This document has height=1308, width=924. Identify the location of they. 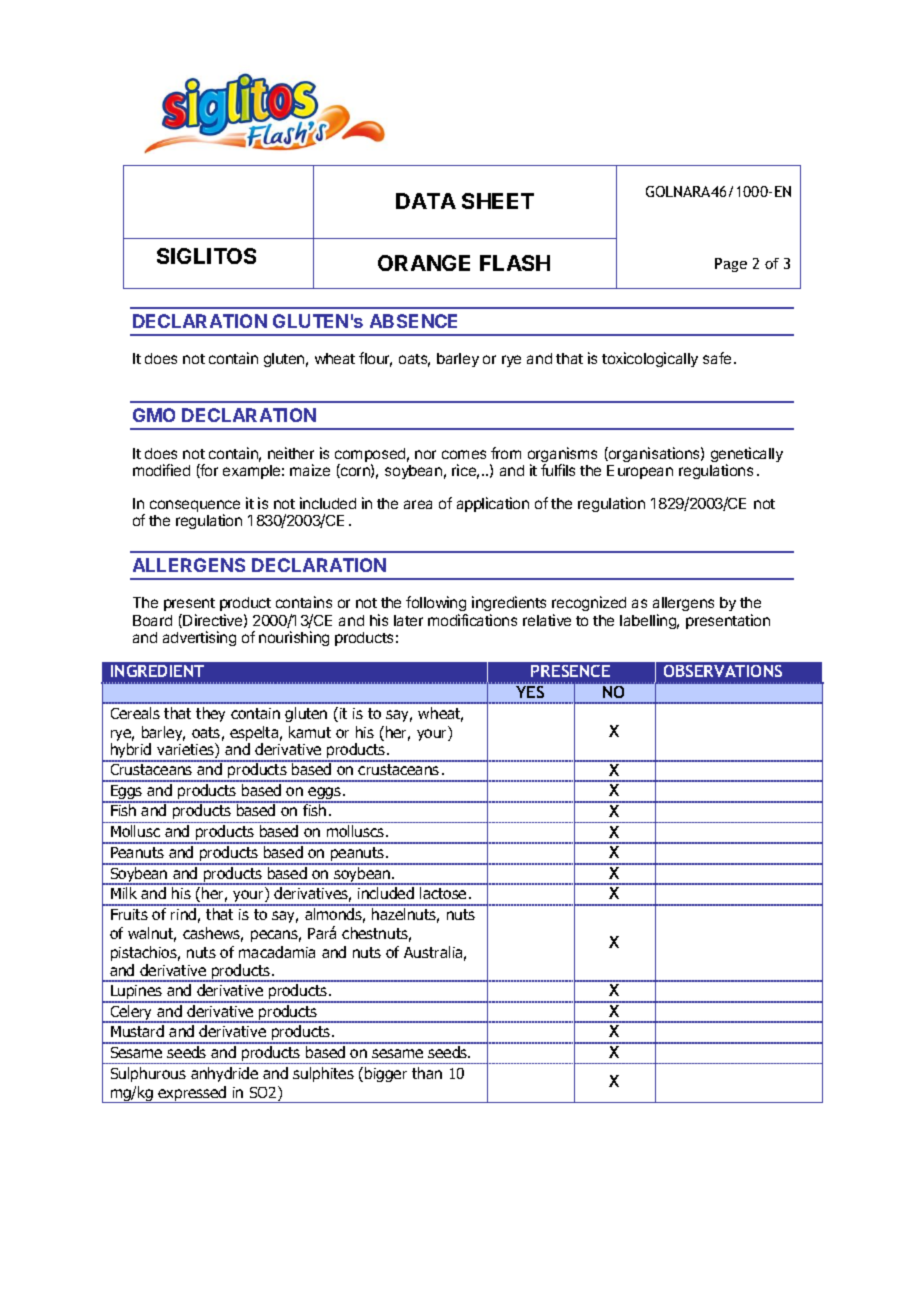
(210, 714).
